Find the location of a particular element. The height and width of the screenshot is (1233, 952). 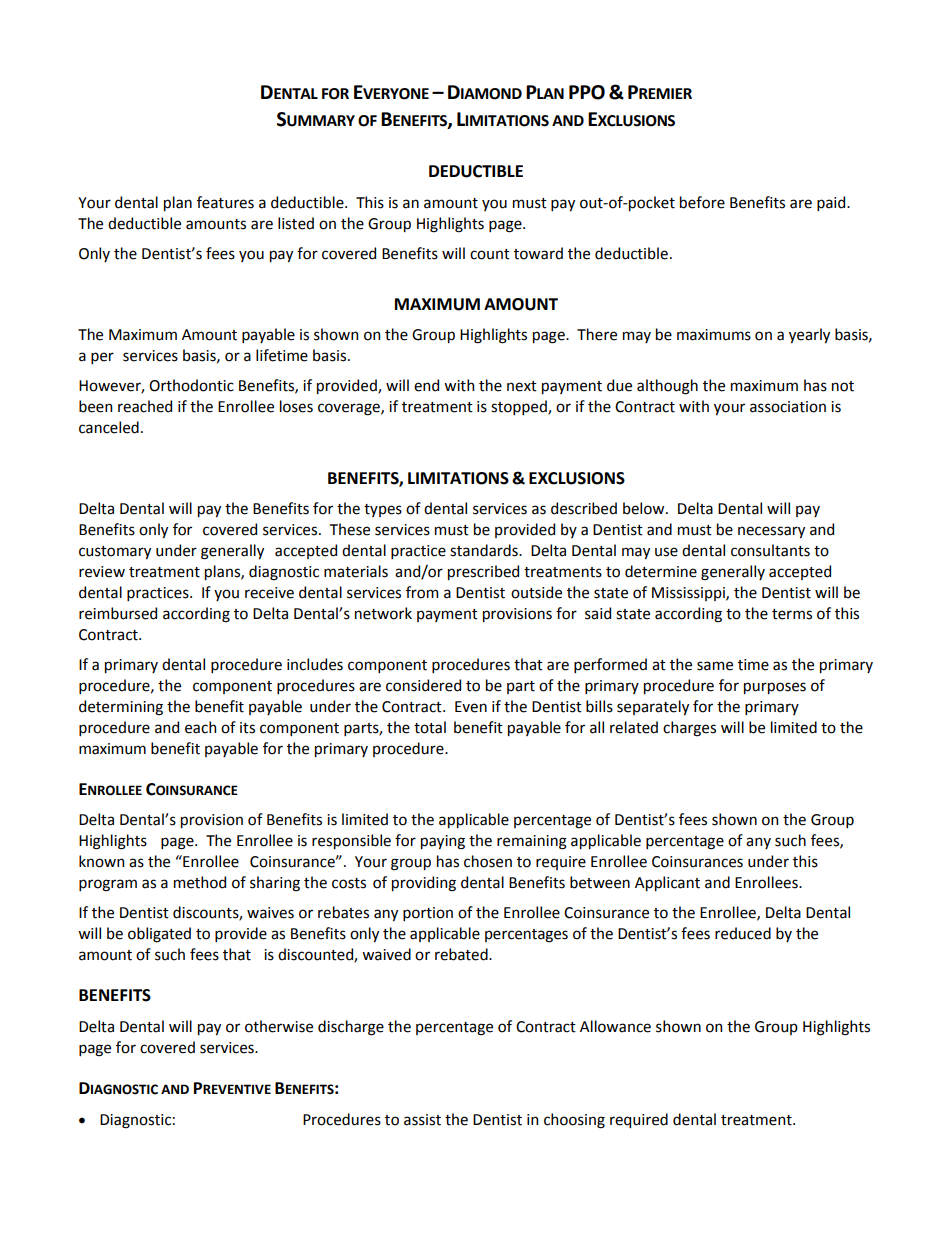

terms is located at coordinates (792, 614).
